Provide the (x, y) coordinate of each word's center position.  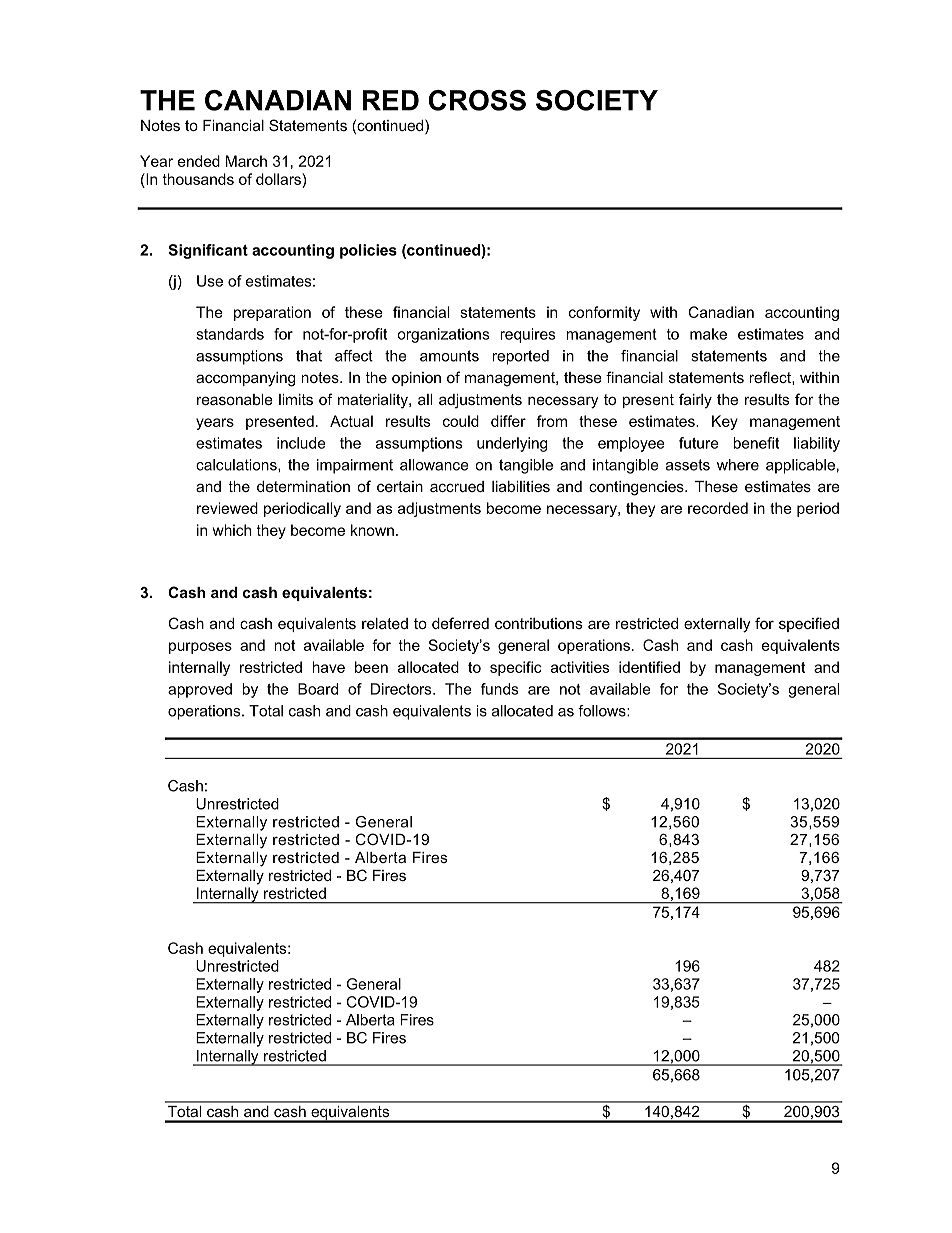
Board (318, 689)
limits (296, 399)
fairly (695, 401)
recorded (718, 508)
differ (508, 421)
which (231, 530)
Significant (208, 251)
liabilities (521, 486)
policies (368, 251)
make (708, 334)
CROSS (477, 100)
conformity (604, 313)
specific (516, 668)
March (246, 161)
